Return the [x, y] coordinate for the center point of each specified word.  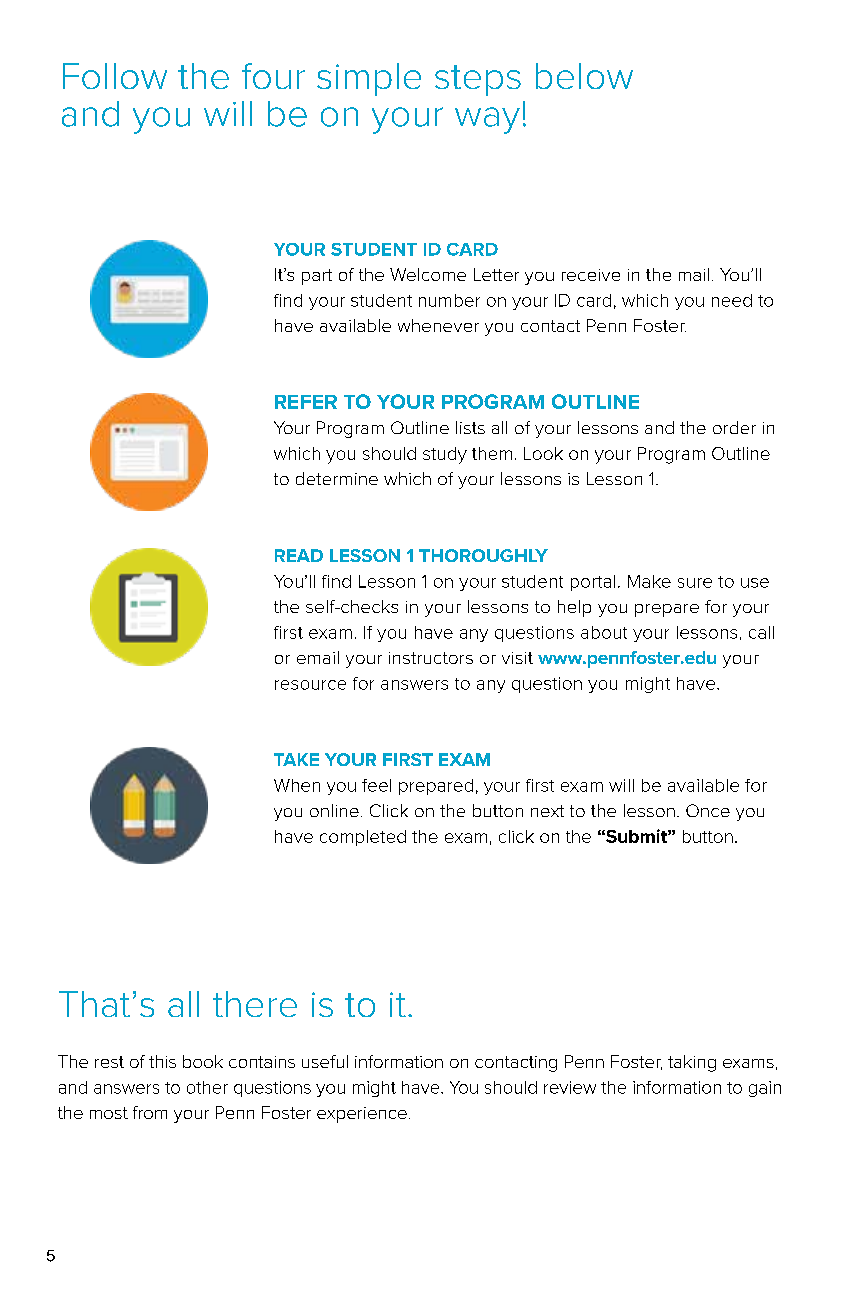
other [207, 1087]
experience [362, 1115]
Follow [115, 76]
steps [478, 80]
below [584, 76]
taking [692, 1063]
